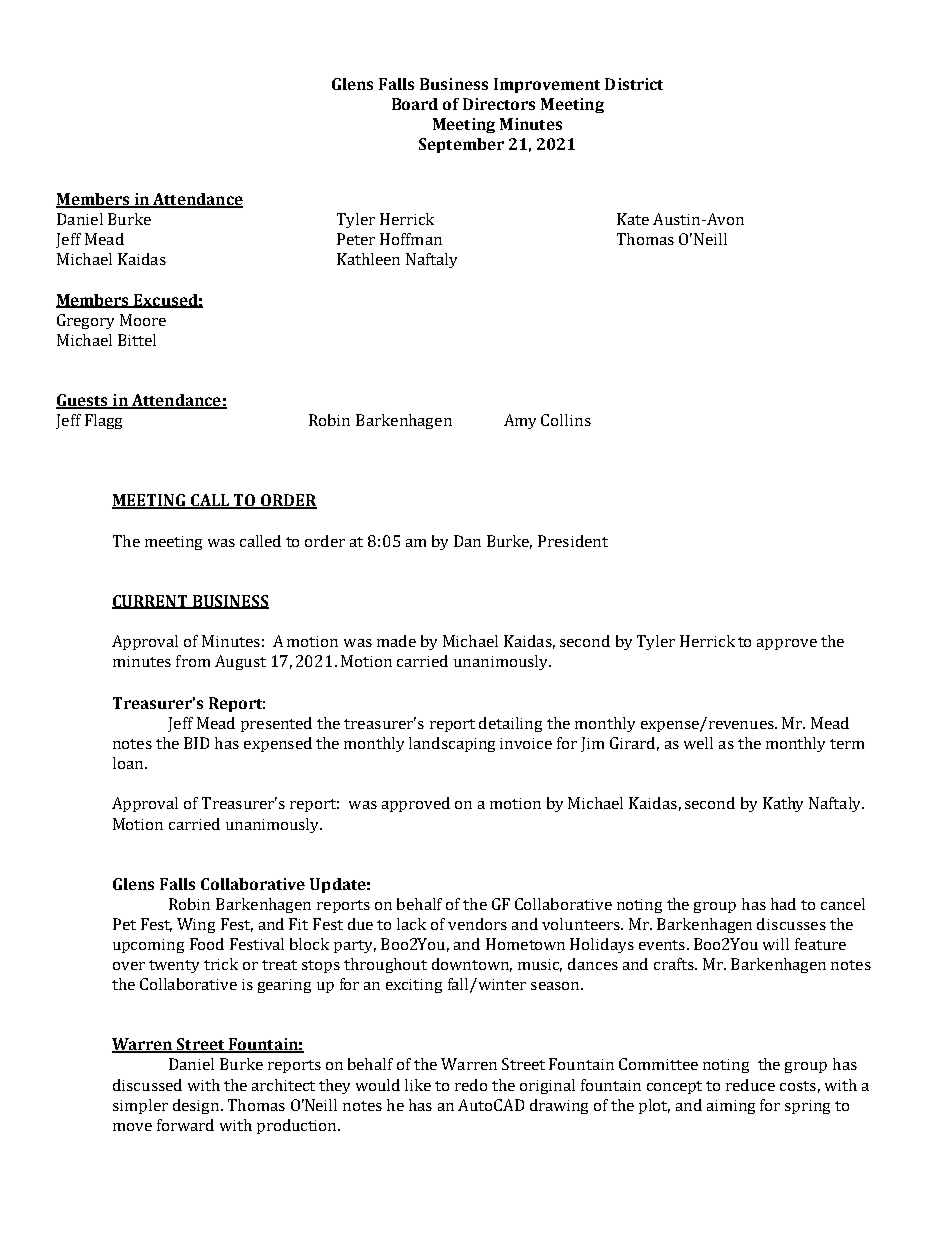 The height and width of the screenshot is (1233, 952). I want to click on Kathy, so click(783, 804).
